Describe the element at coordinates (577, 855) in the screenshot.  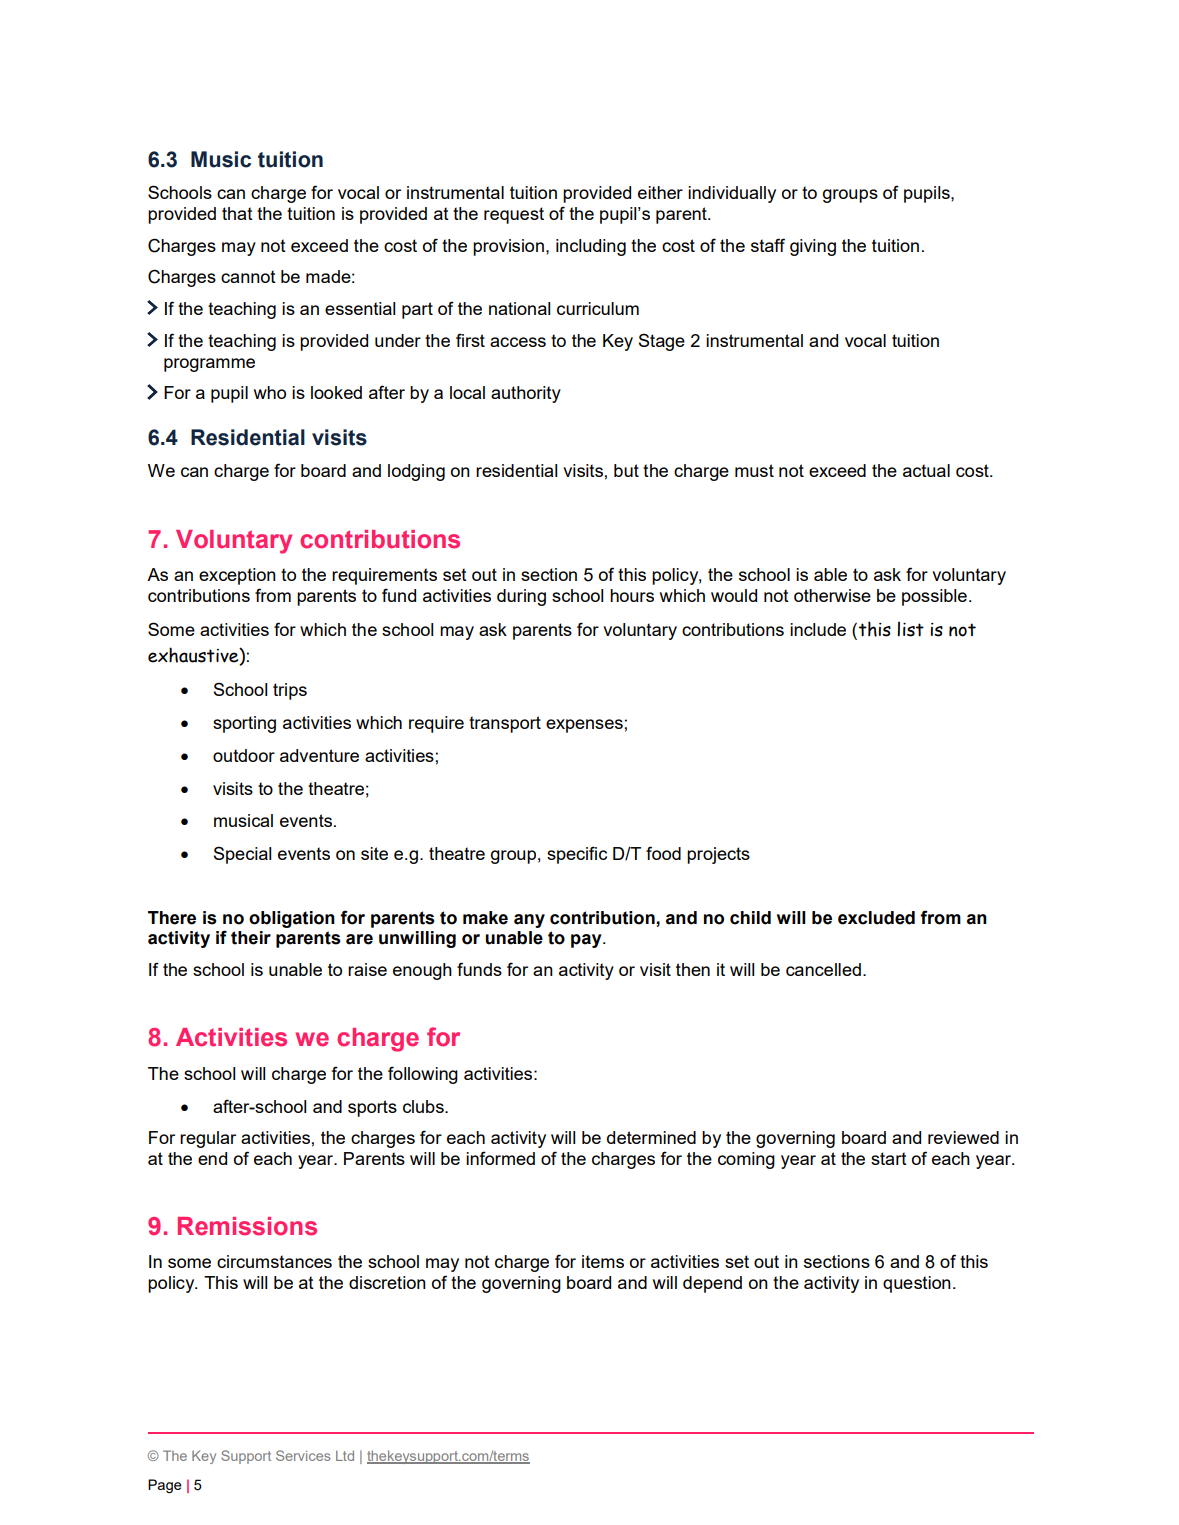
I see `specific` at that location.
